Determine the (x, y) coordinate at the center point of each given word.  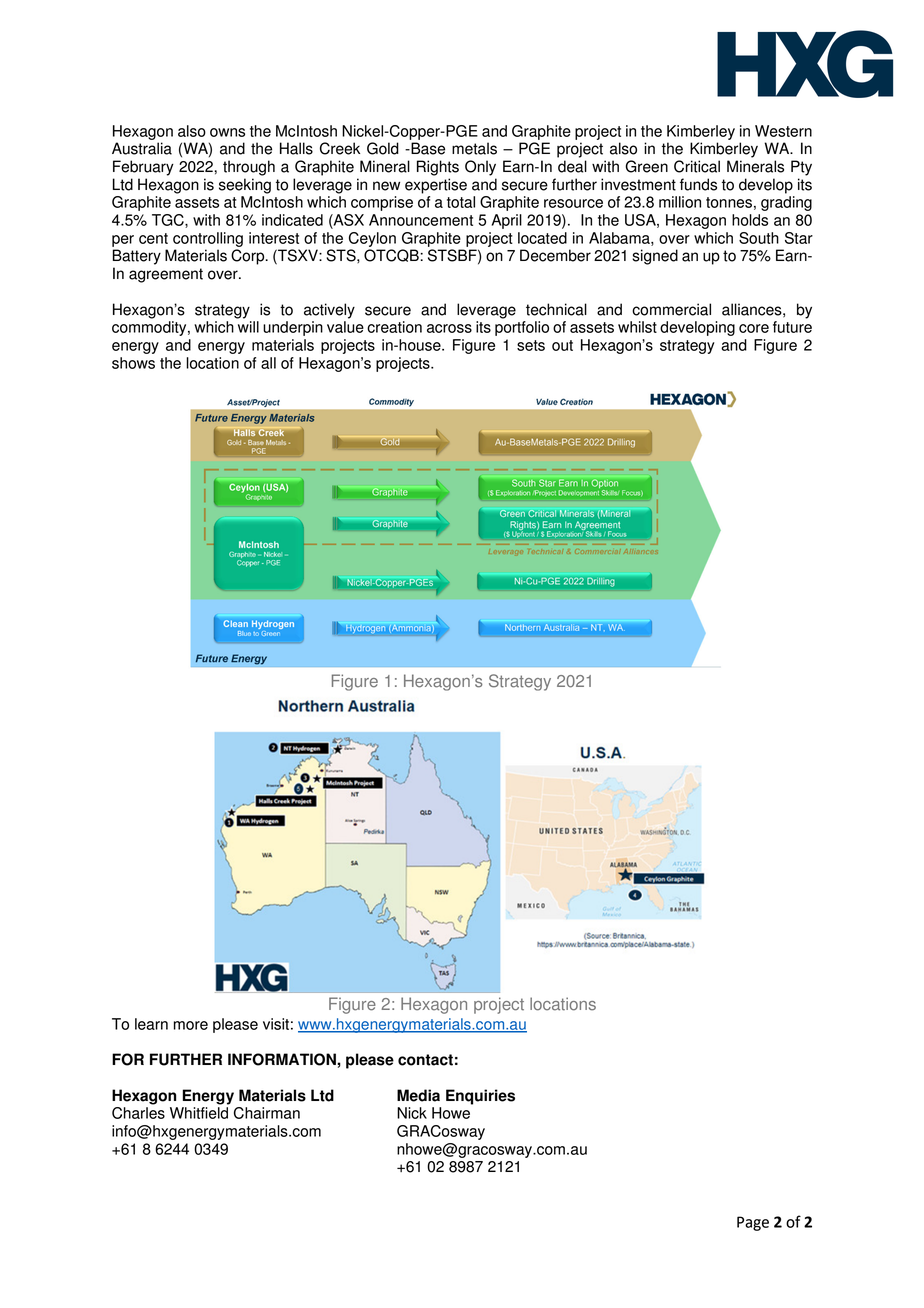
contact (425, 1060)
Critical (697, 166)
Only (480, 168)
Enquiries (480, 1097)
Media (418, 1095)
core (754, 328)
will (248, 327)
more (191, 1025)
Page (753, 1223)
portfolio (522, 328)
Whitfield (199, 1113)
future (792, 327)
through (249, 168)
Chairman (267, 1113)
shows (133, 363)
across (449, 328)
